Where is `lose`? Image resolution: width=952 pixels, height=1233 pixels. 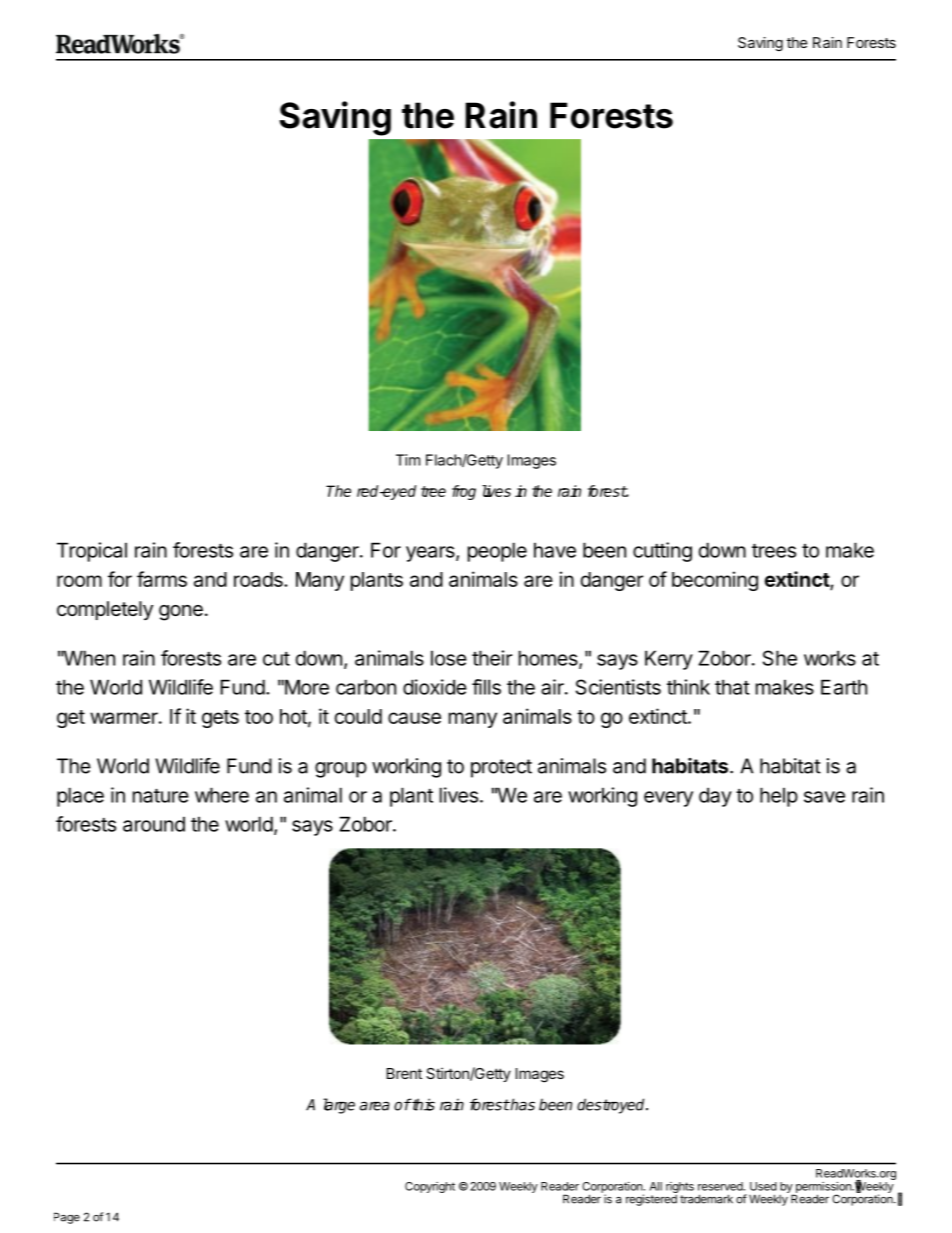 lose is located at coordinates (449, 658).
